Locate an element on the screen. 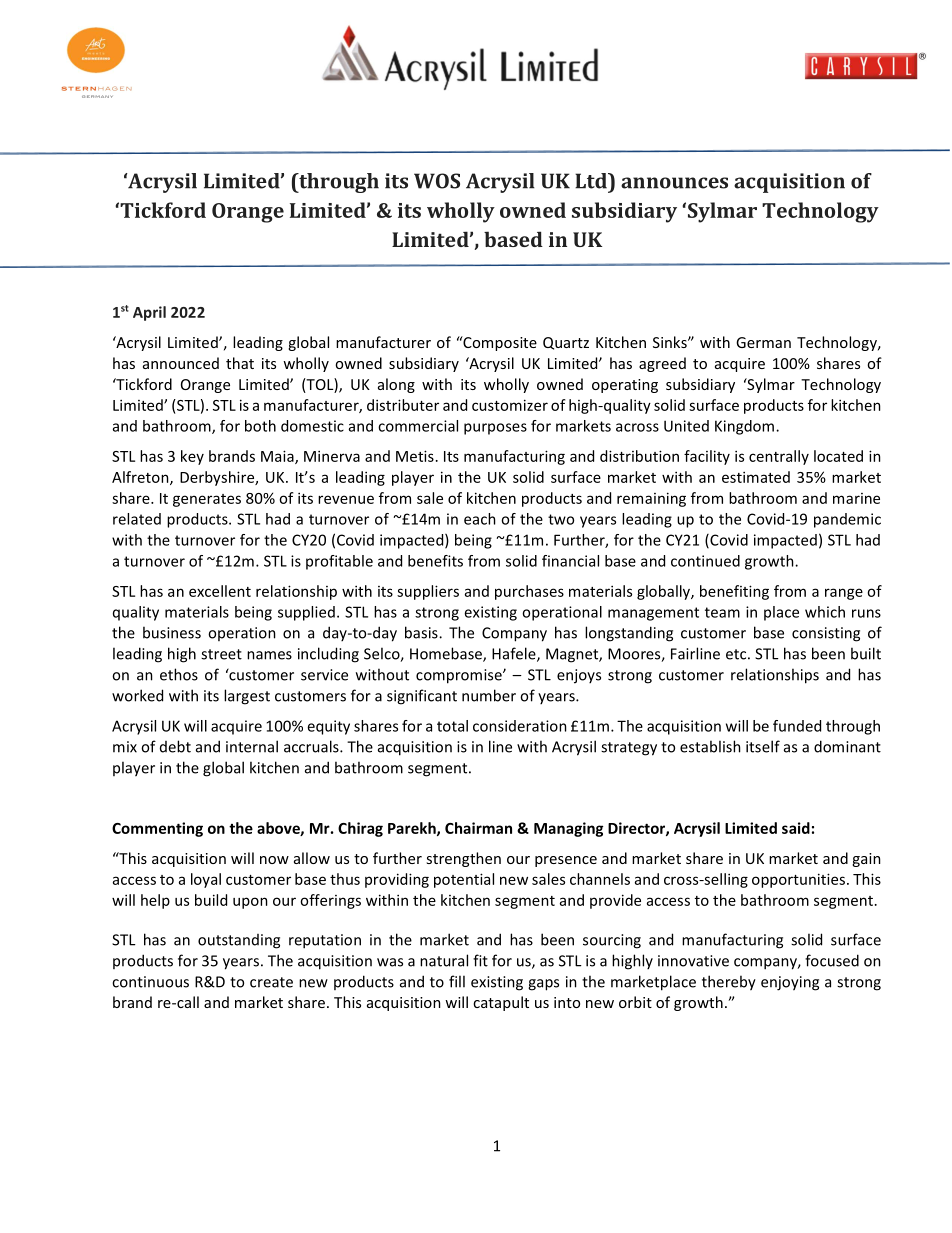 This screenshot has height=1233, width=952. Chairman is located at coordinates (478, 828).
